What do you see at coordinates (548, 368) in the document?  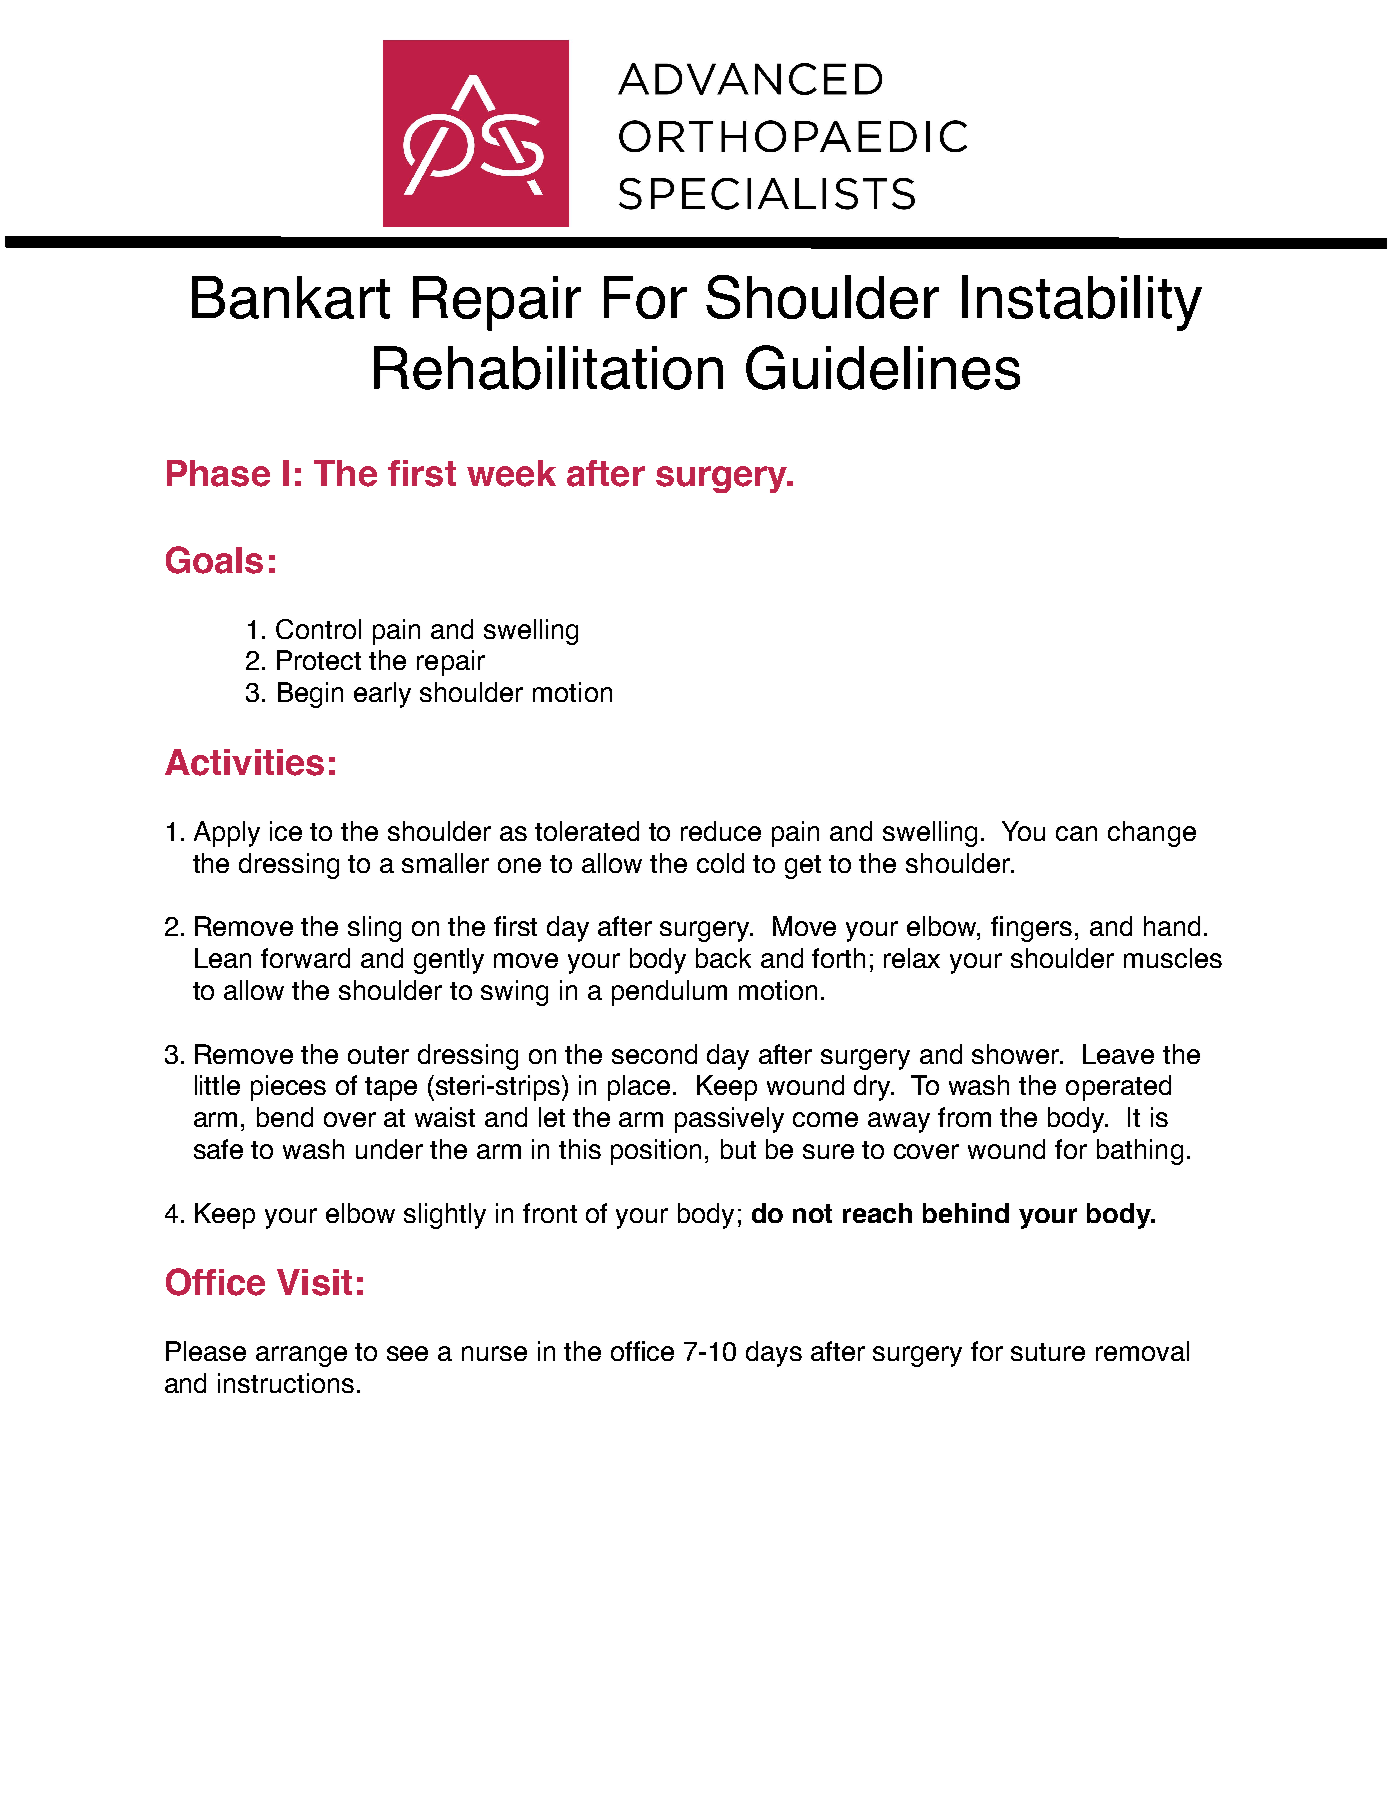 I see `Rehabilitation` at bounding box center [548, 368].
